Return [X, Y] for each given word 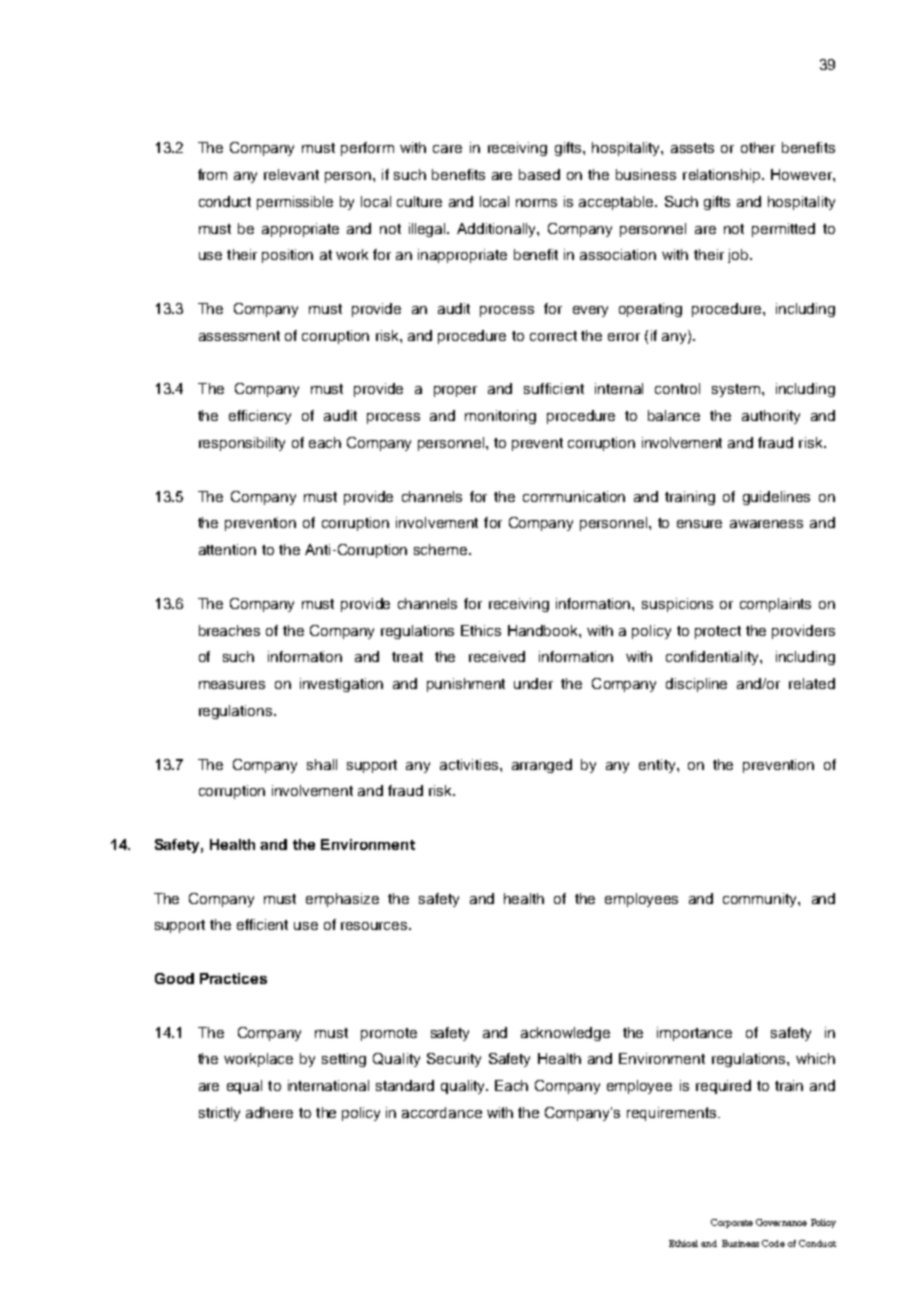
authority [771, 417]
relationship [723, 176]
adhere [269, 1112]
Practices [233, 978]
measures [232, 685]
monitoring [500, 417]
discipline [696, 685]
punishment [466, 685]
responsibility [242, 444]
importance [694, 1034]
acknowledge [565, 1034]
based [539, 174]
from [212, 174]
